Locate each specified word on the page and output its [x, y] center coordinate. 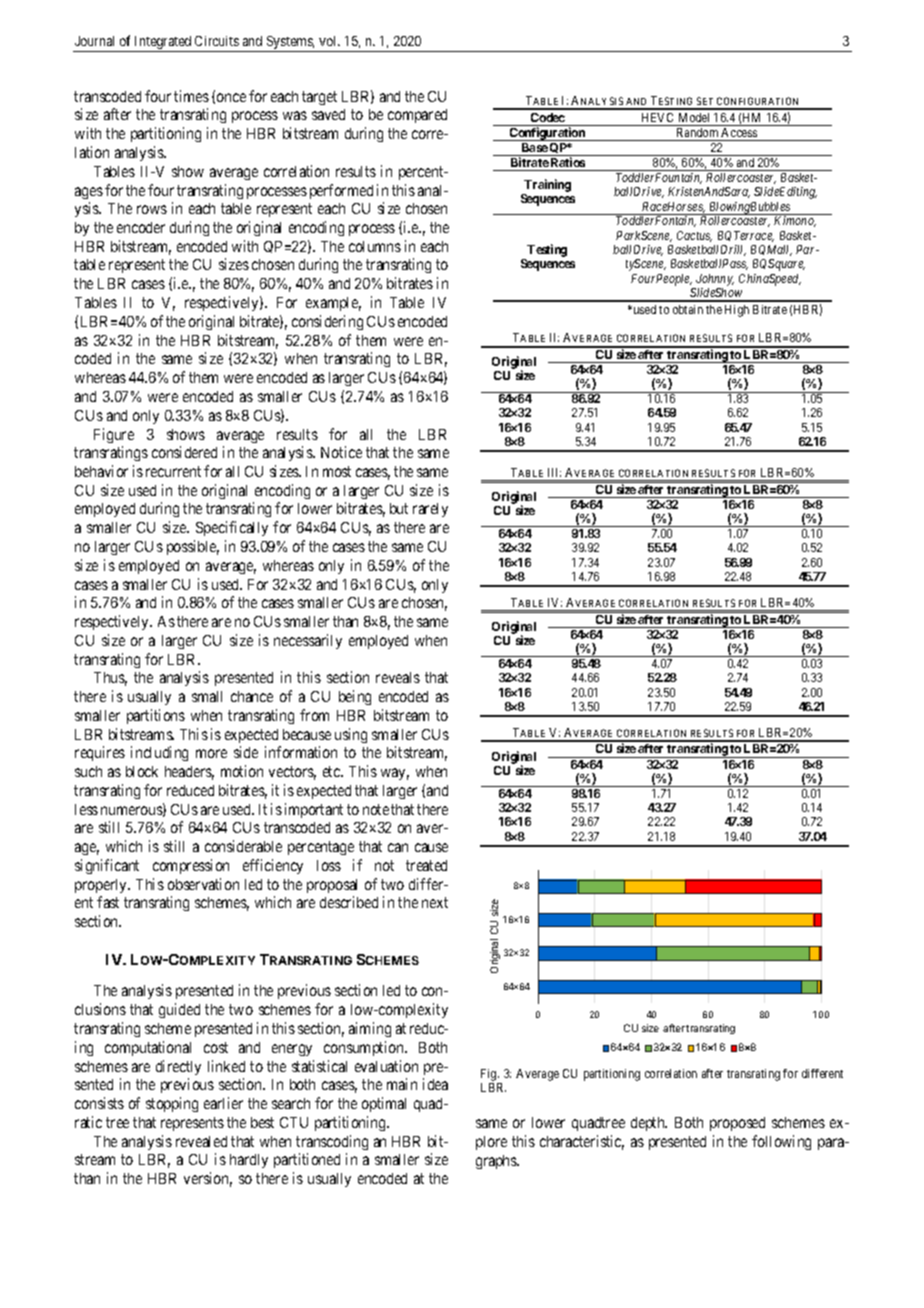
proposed [737, 1124]
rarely [430, 510]
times [191, 96]
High [737, 311]
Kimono [795, 221]
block [142, 771]
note [376, 809]
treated [426, 865]
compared [417, 116]
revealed [201, 1141]
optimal [384, 1104]
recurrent [173, 471]
